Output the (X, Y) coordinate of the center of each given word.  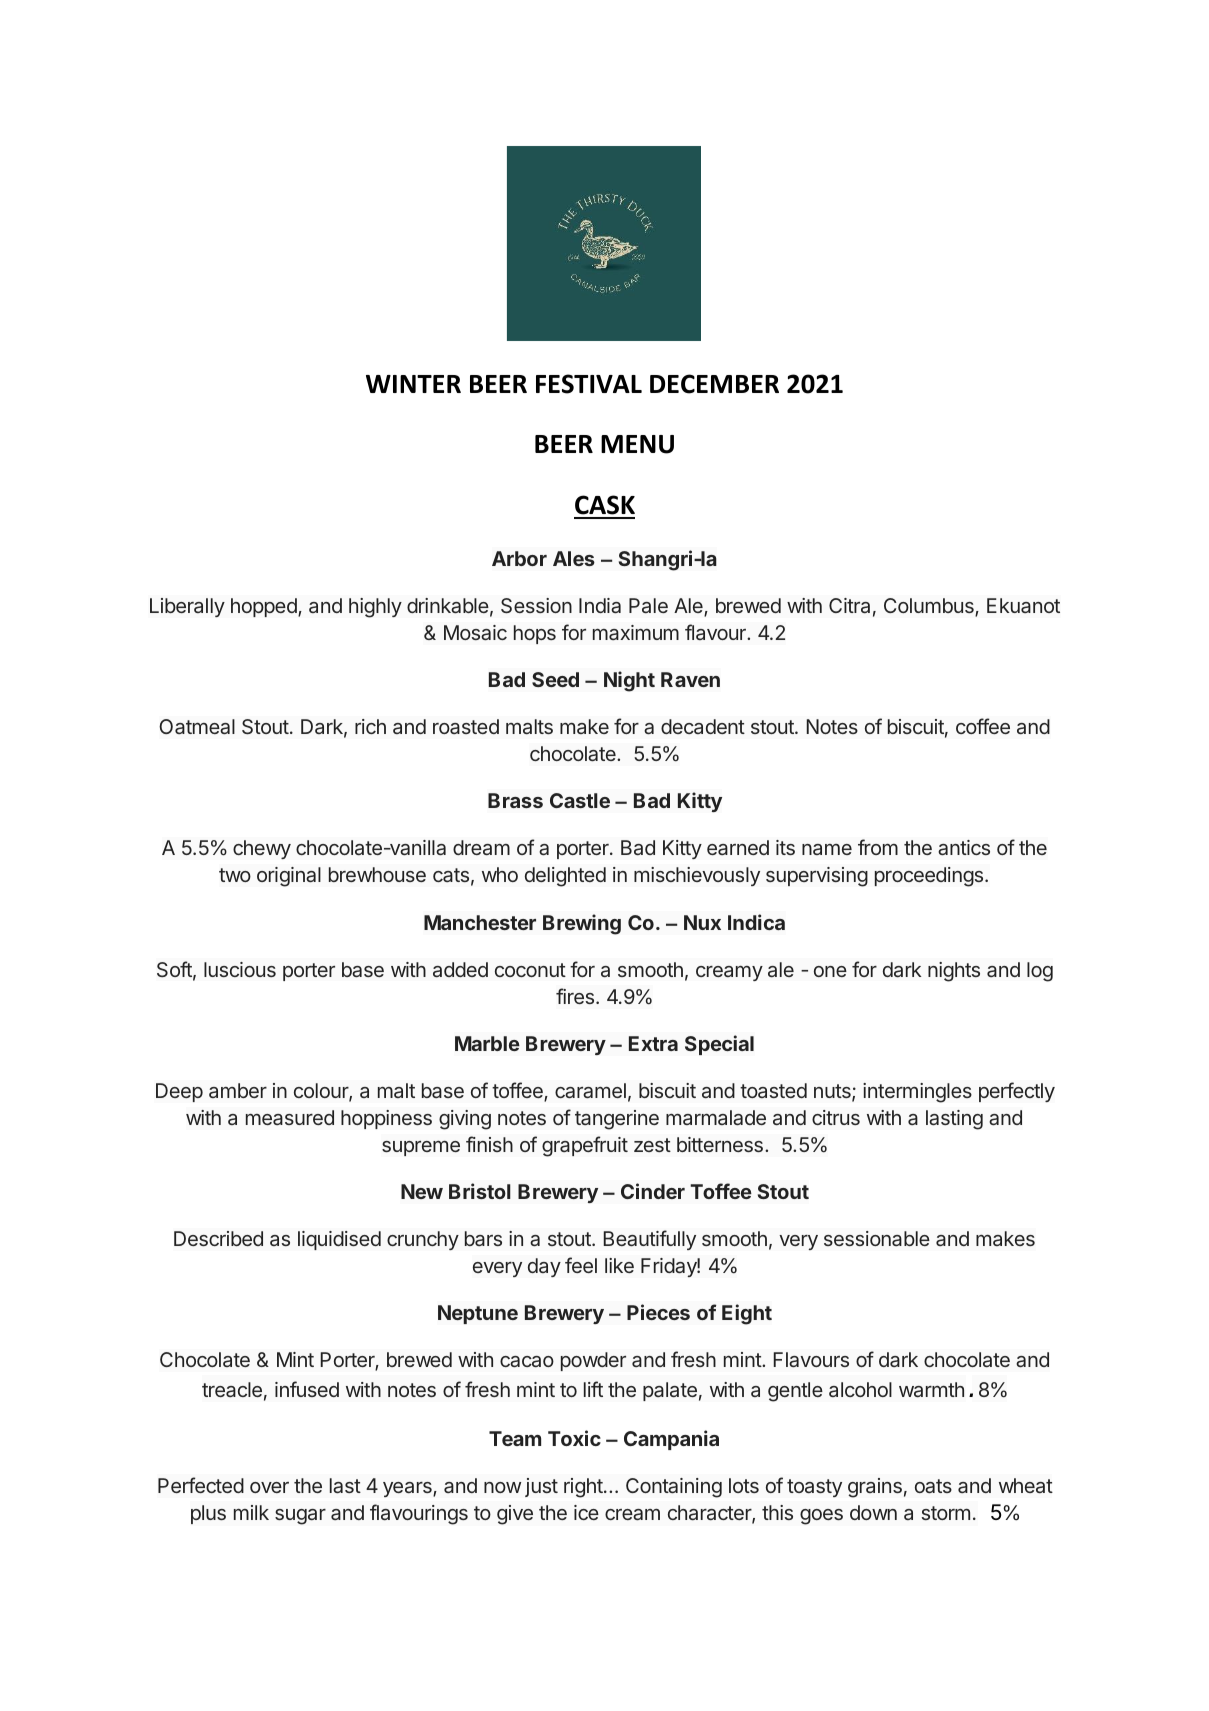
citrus (836, 1117)
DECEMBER (714, 384)
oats (933, 1486)
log (1040, 972)
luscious (240, 969)
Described (218, 1238)
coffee (983, 726)
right (583, 1488)
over (269, 1487)
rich (370, 726)
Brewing (582, 924)
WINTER (413, 384)
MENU (637, 444)
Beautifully (649, 1240)
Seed (555, 679)
